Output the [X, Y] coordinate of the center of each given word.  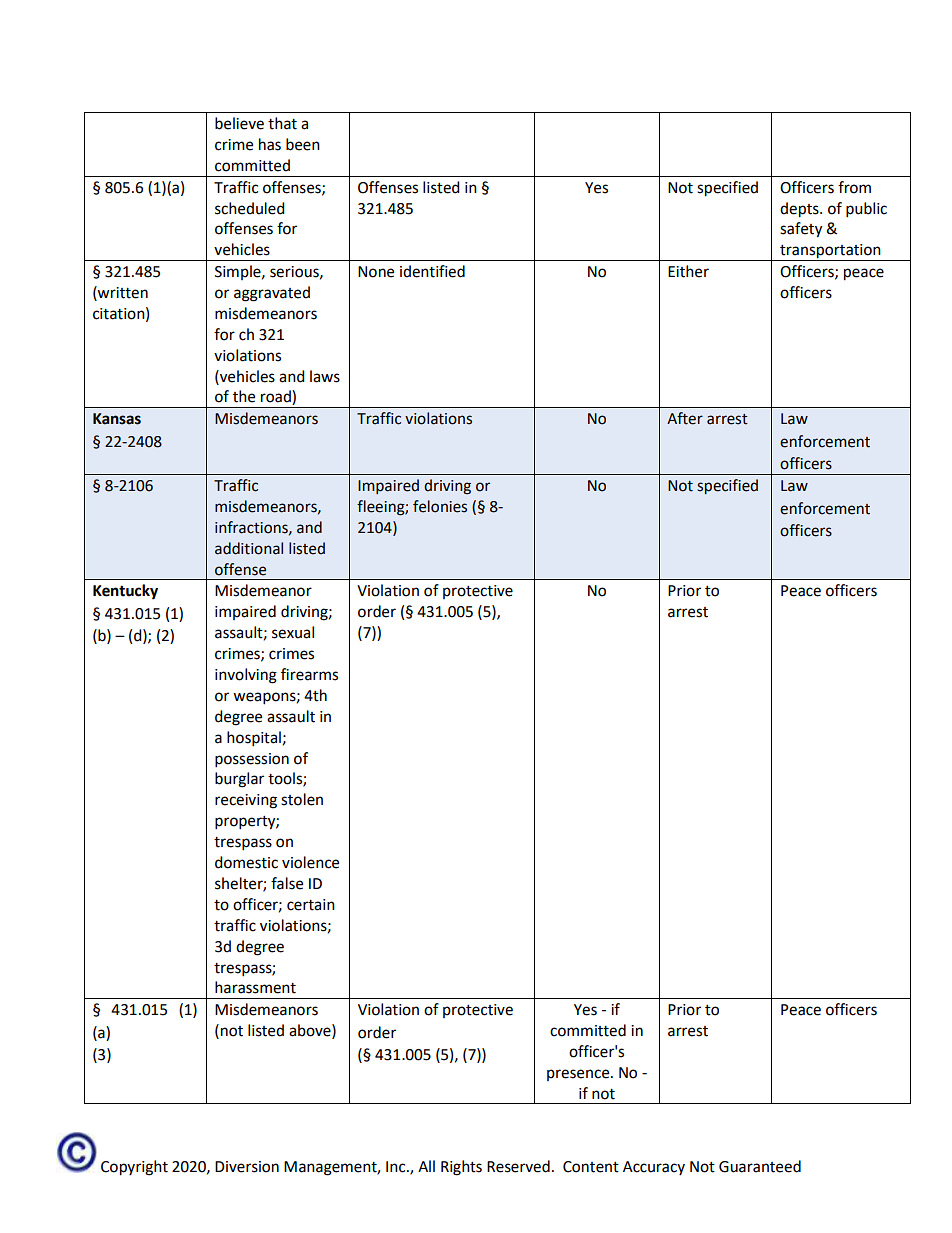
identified [432, 271]
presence [579, 1075]
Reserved [518, 1166]
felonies [440, 506]
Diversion [247, 1167]
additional [249, 548]
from [854, 187]
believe [239, 123]
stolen [302, 799]
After [685, 418]
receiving [246, 801]
